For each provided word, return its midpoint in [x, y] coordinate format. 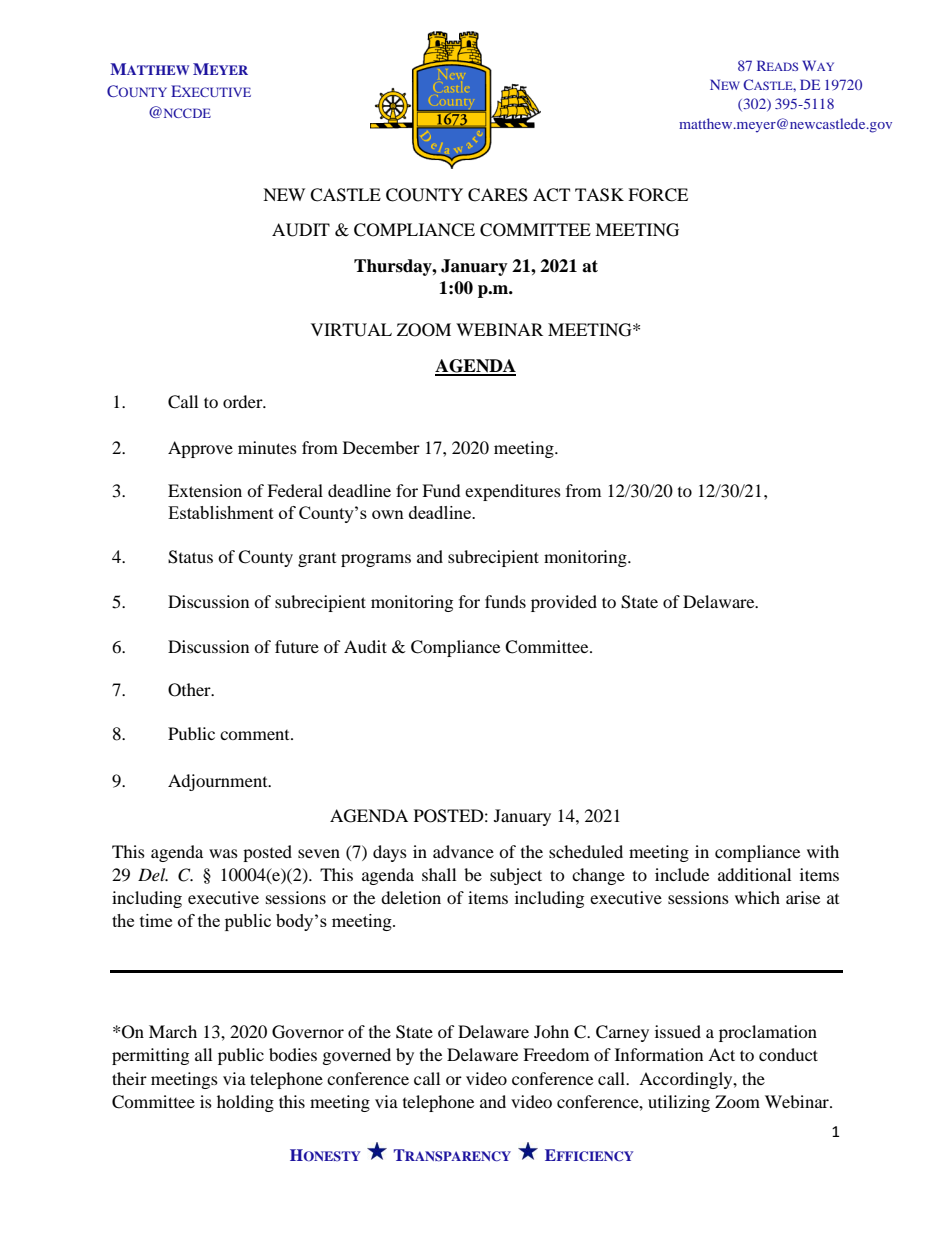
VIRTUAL [351, 330]
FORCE [658, 195]
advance [463, 851]
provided [564, 603]
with [823, 851]
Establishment [221, 512]
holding [245, 1103]
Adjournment [219, 782]
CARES [498, 195]
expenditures [513, 492]
